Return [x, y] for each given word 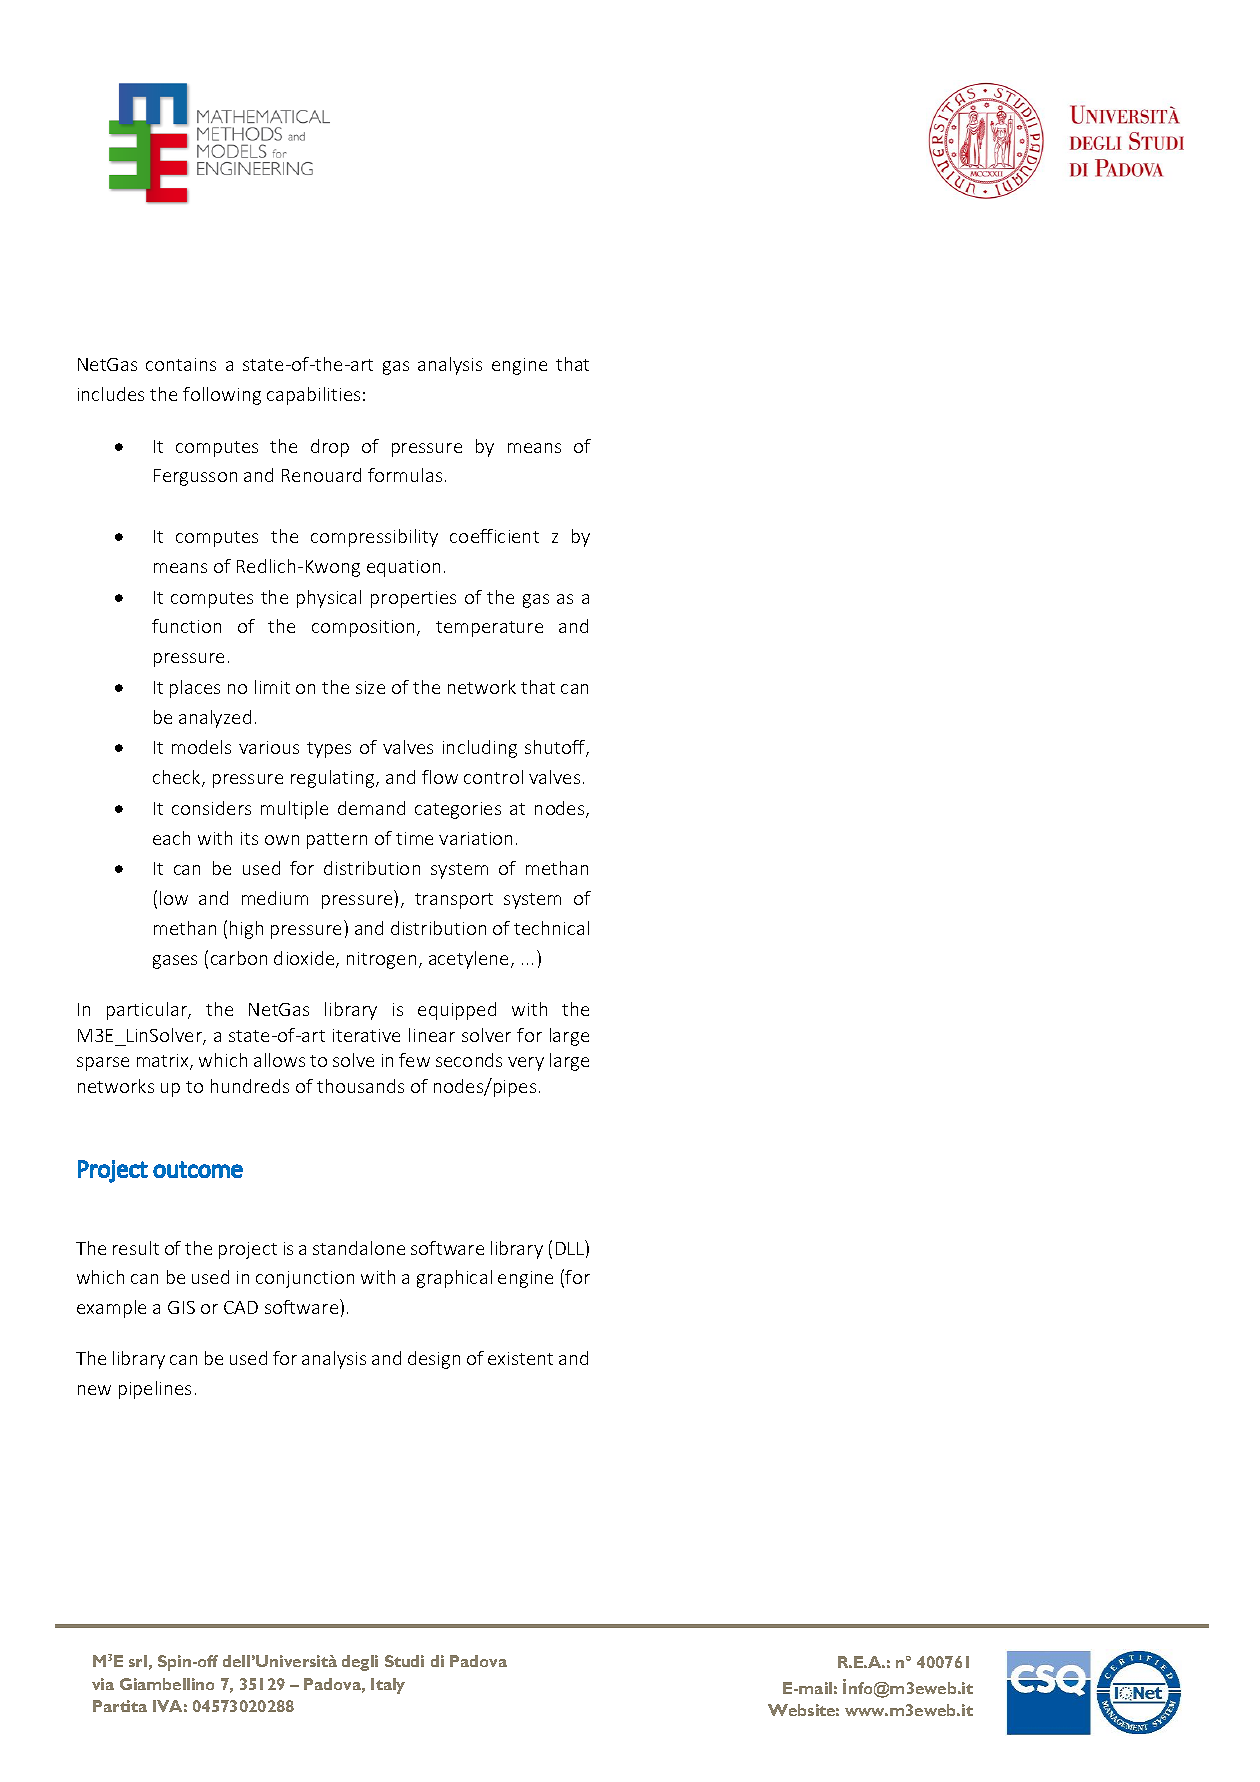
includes [111, 394]
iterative [366, 1035]
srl [138, 1661]
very [526, 1064]
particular [148, 1011]
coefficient [494, 536]
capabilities [313, 396]
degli [360, 1663]
